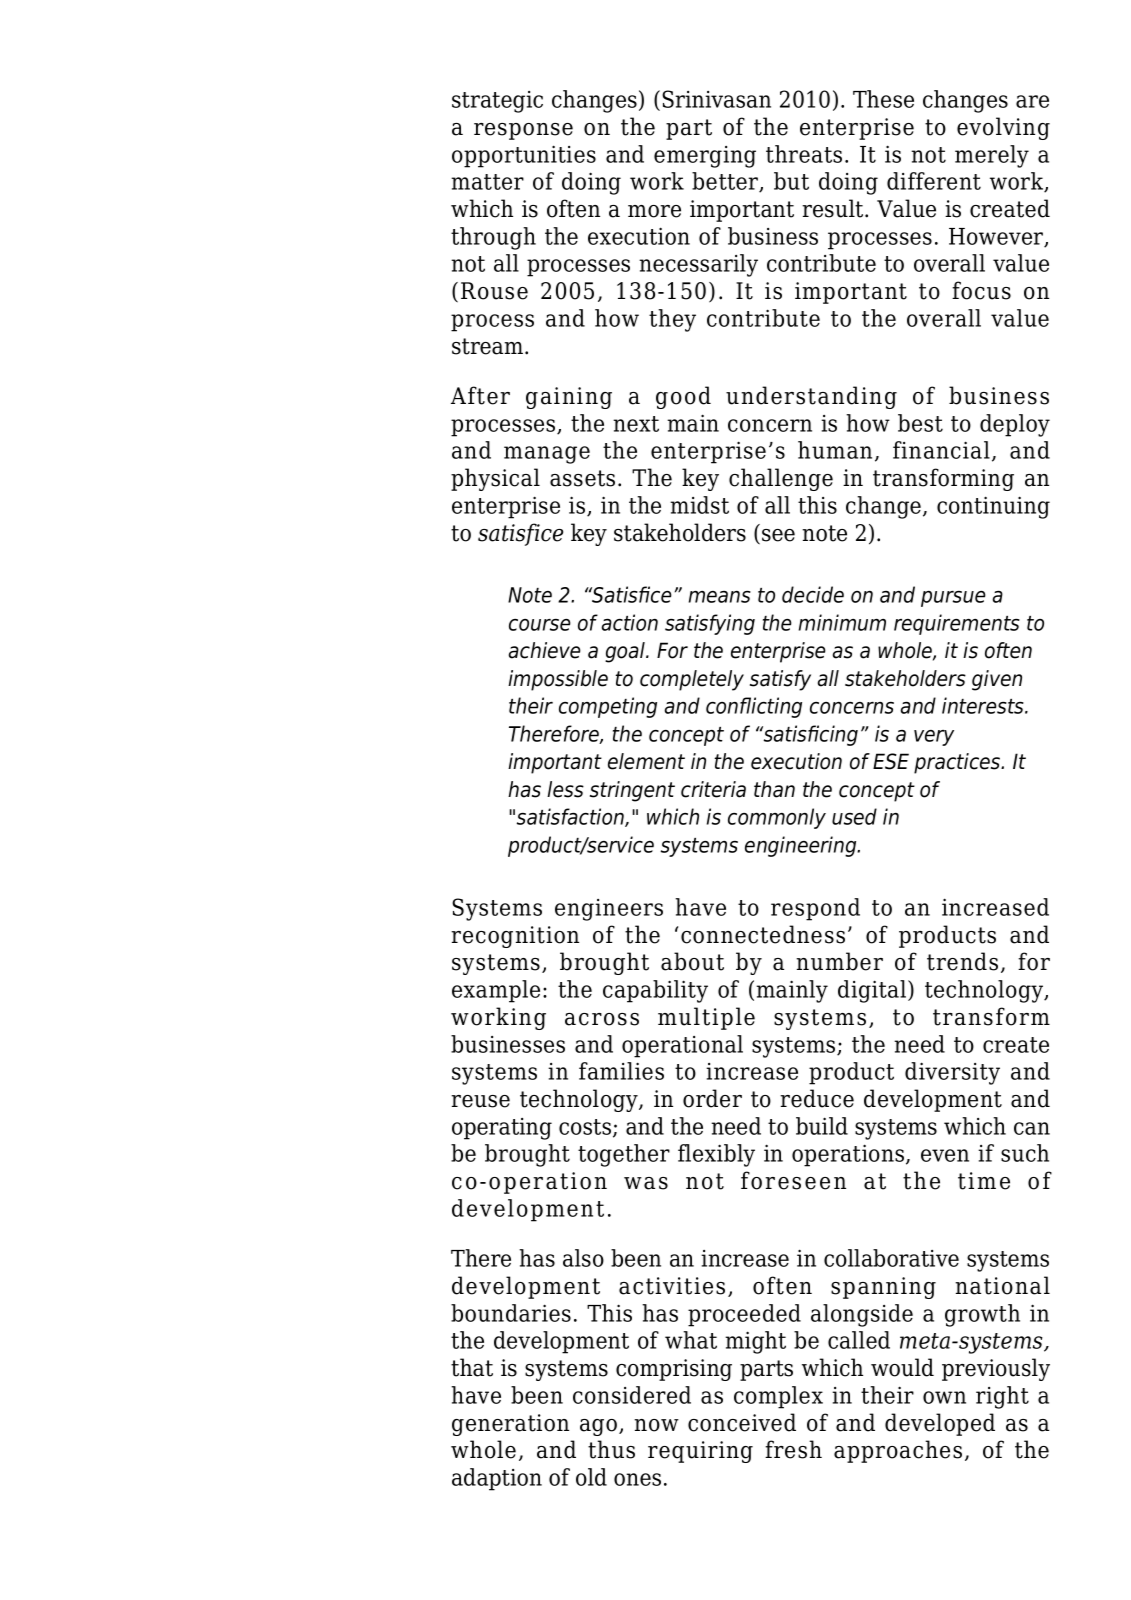 The height and width of the page is (1600, 1131). Describe the element at coordinates (523, 131) in the page. I see `response` at that location.
